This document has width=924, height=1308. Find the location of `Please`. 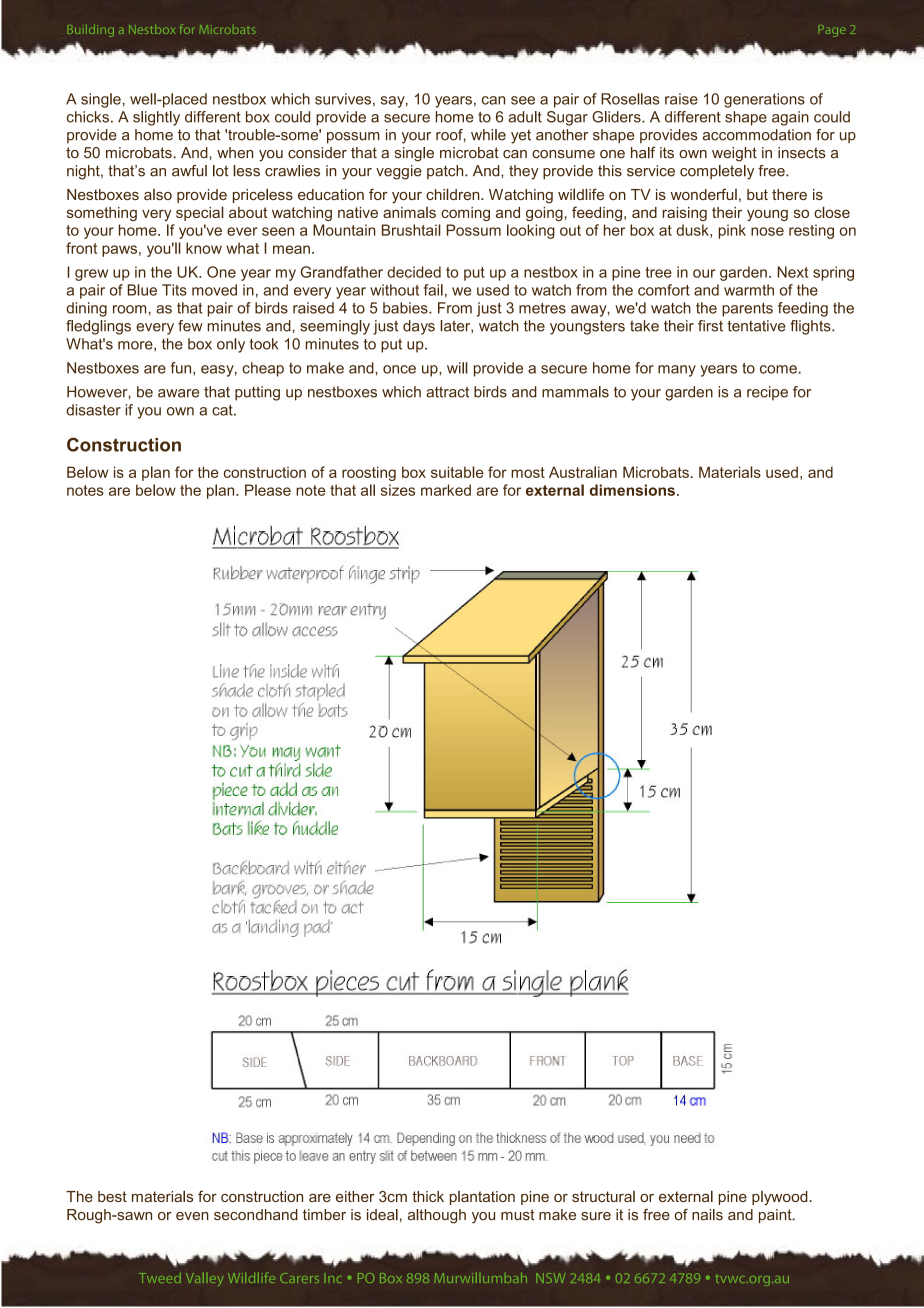

Please is located at coordinates (268, 490).
